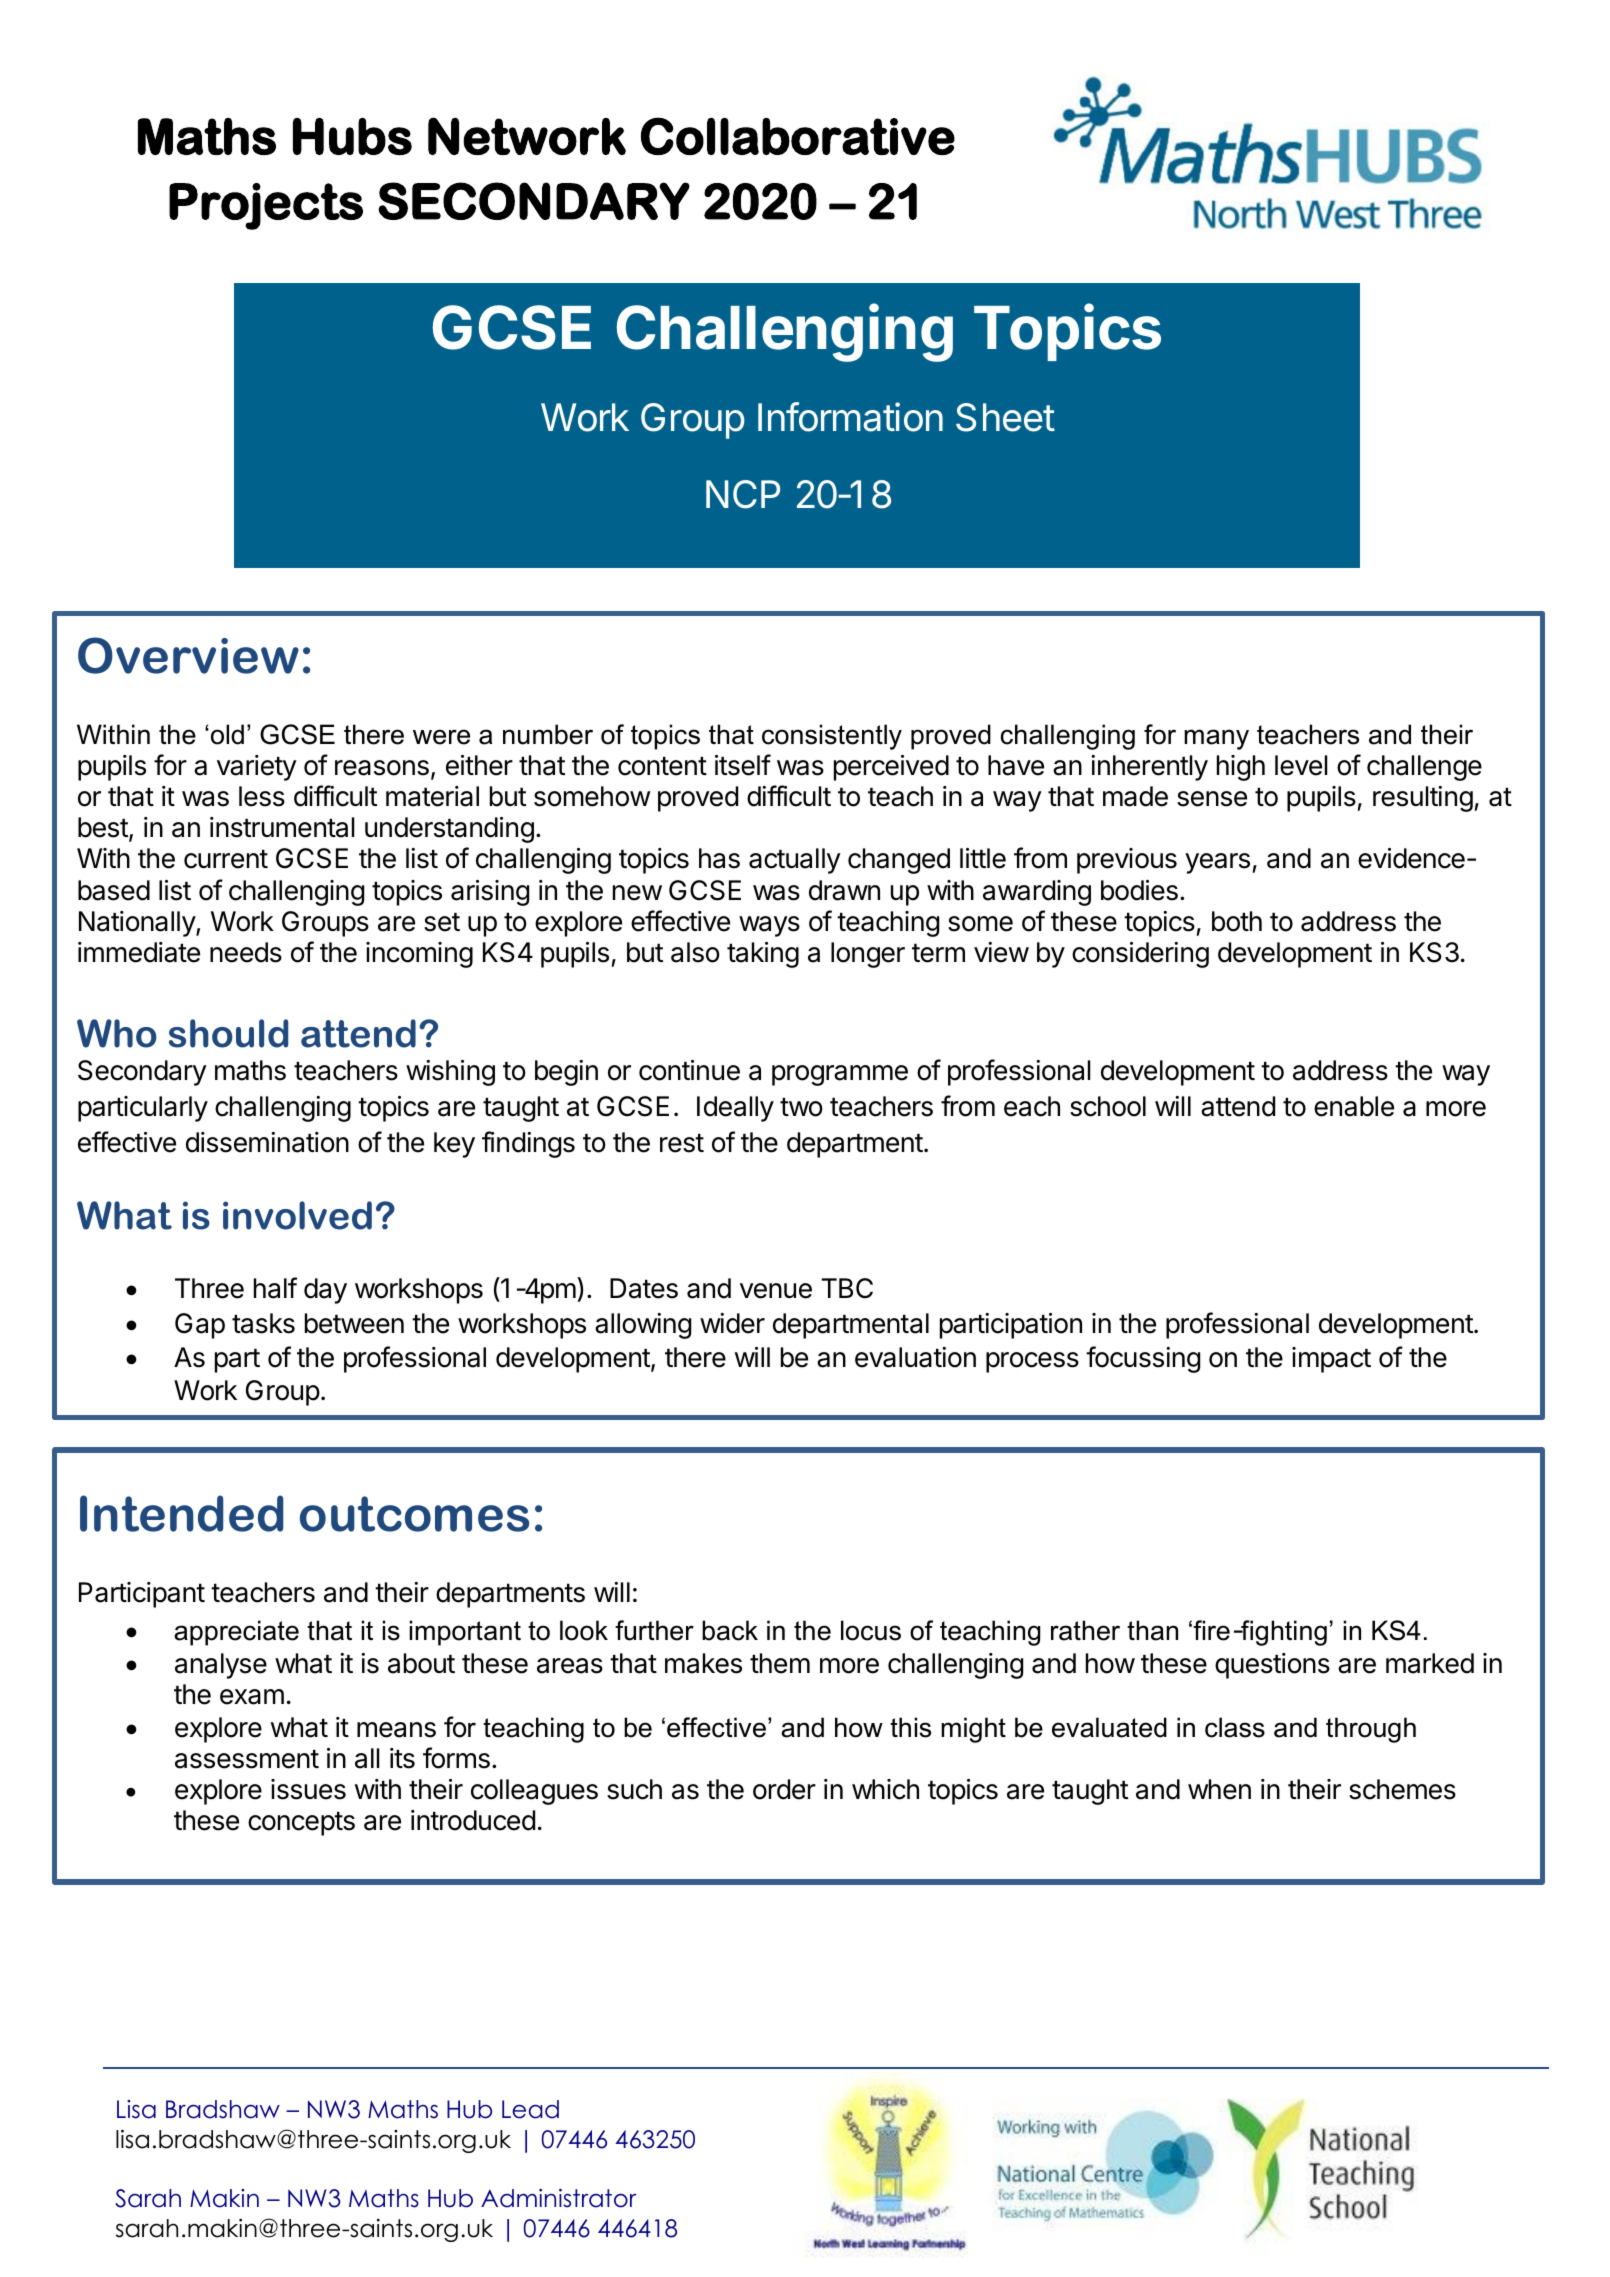 Image resolution: width=1610 pixels, height=2277 pixels. What do you see at coordinates (798, 136) in the screenshot?
I see `Collaborative` at bounding box center [798, 136].
